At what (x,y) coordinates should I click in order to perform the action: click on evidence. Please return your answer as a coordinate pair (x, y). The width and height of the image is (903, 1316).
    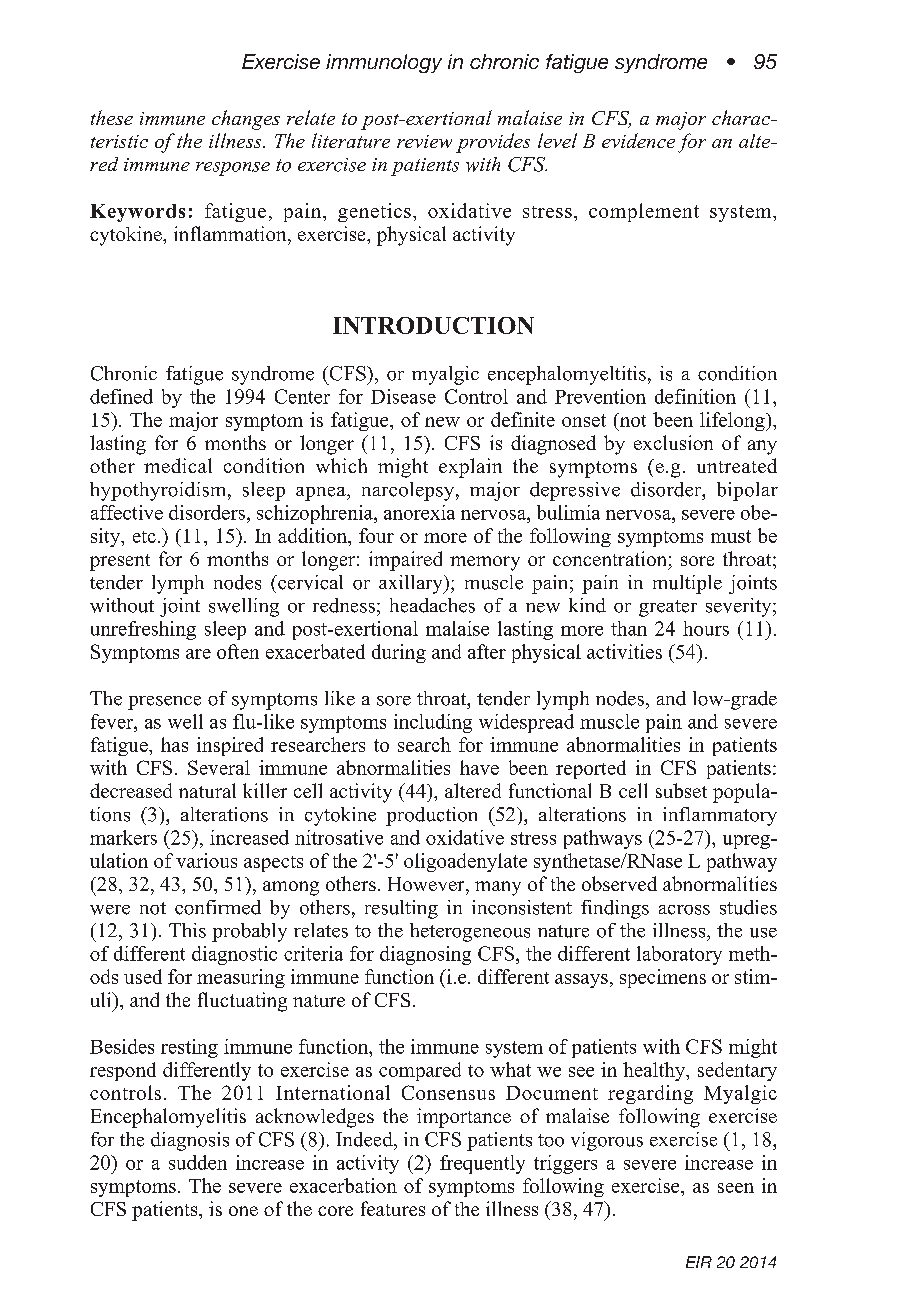
    Looking at the image, I should click on (638, 140).
